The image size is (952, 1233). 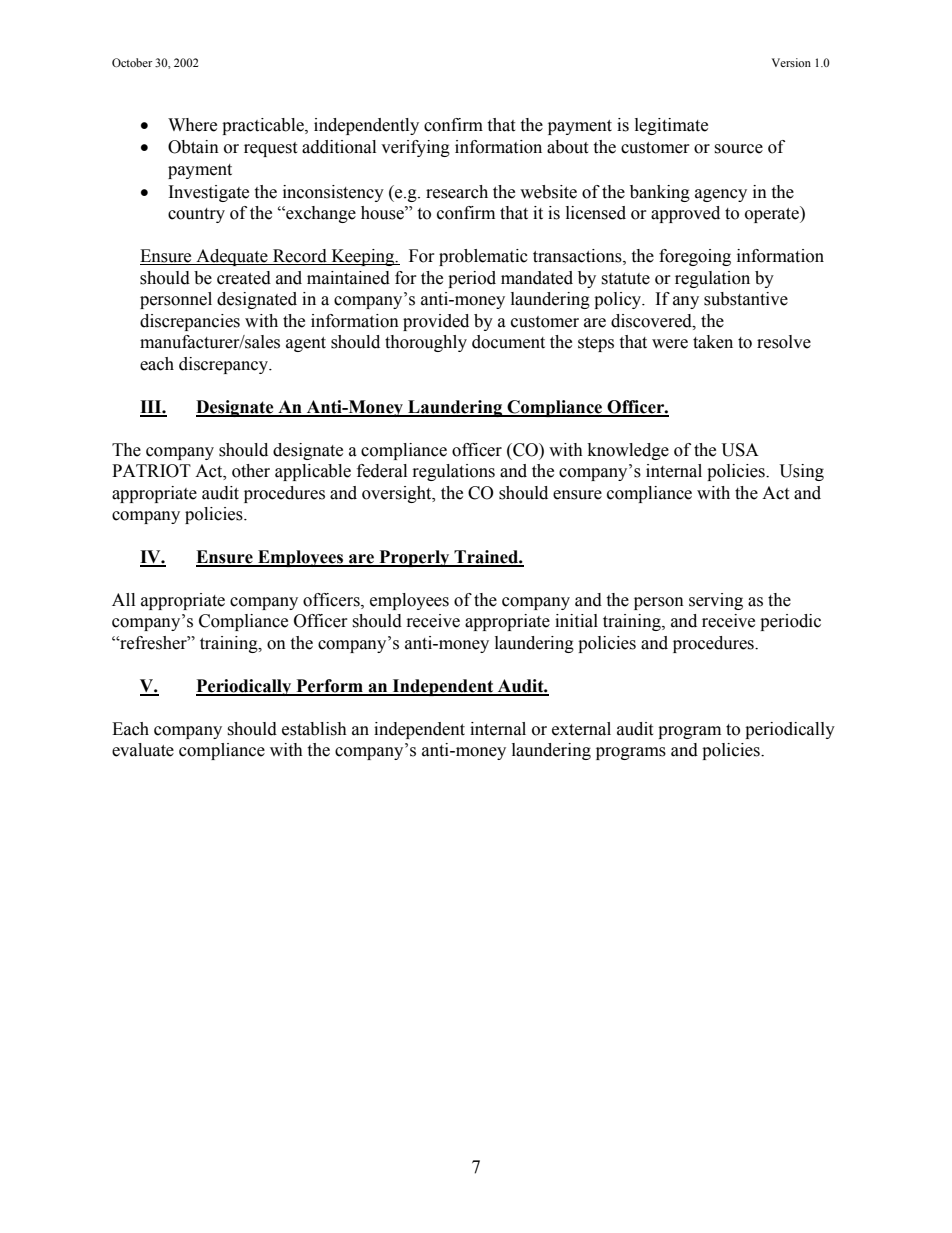 I want to click on oversight, so click(x=398, y=494).
